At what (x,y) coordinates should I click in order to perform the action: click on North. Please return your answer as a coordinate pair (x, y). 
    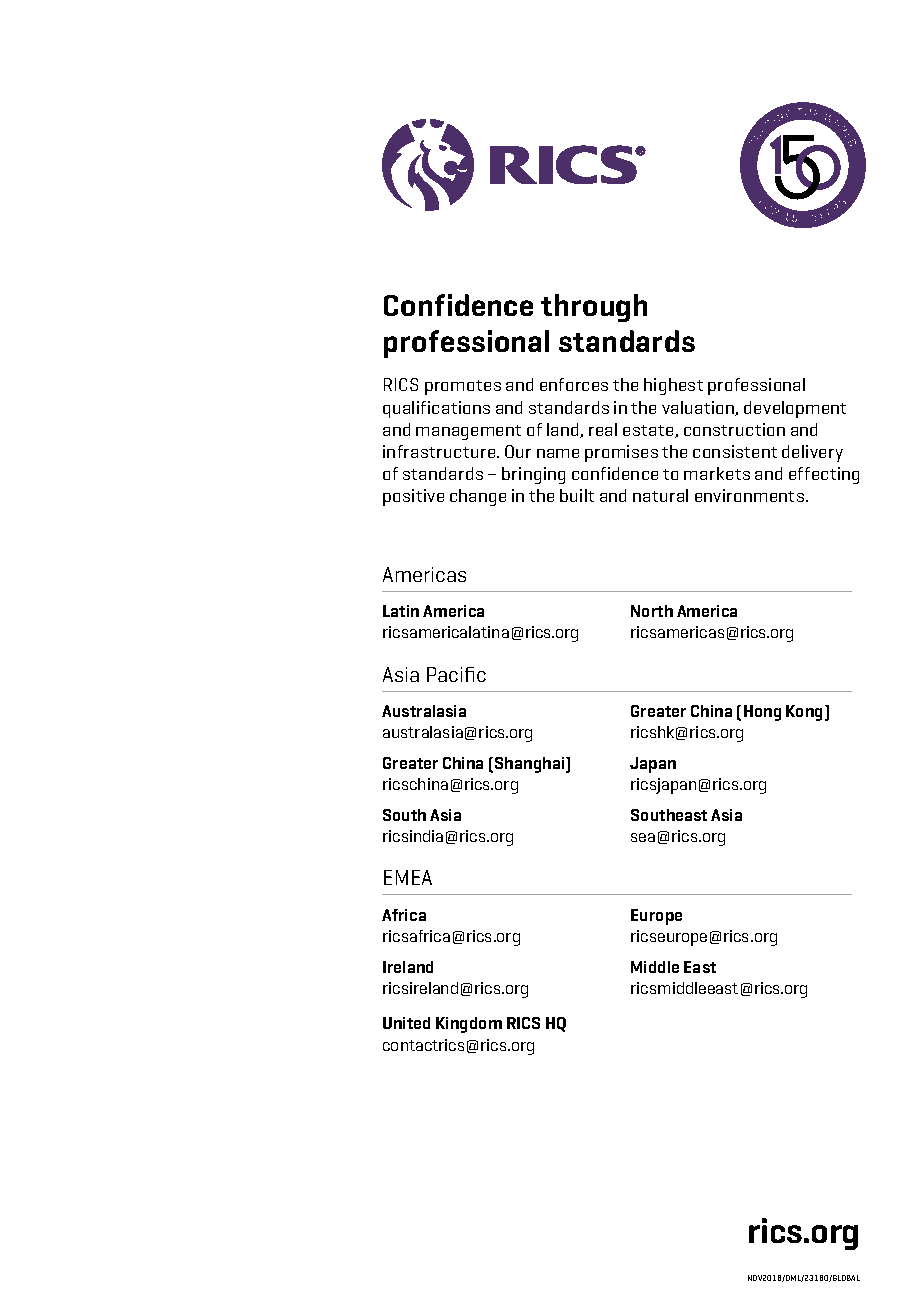
    Looking at the image, I should click on (652, 611).
